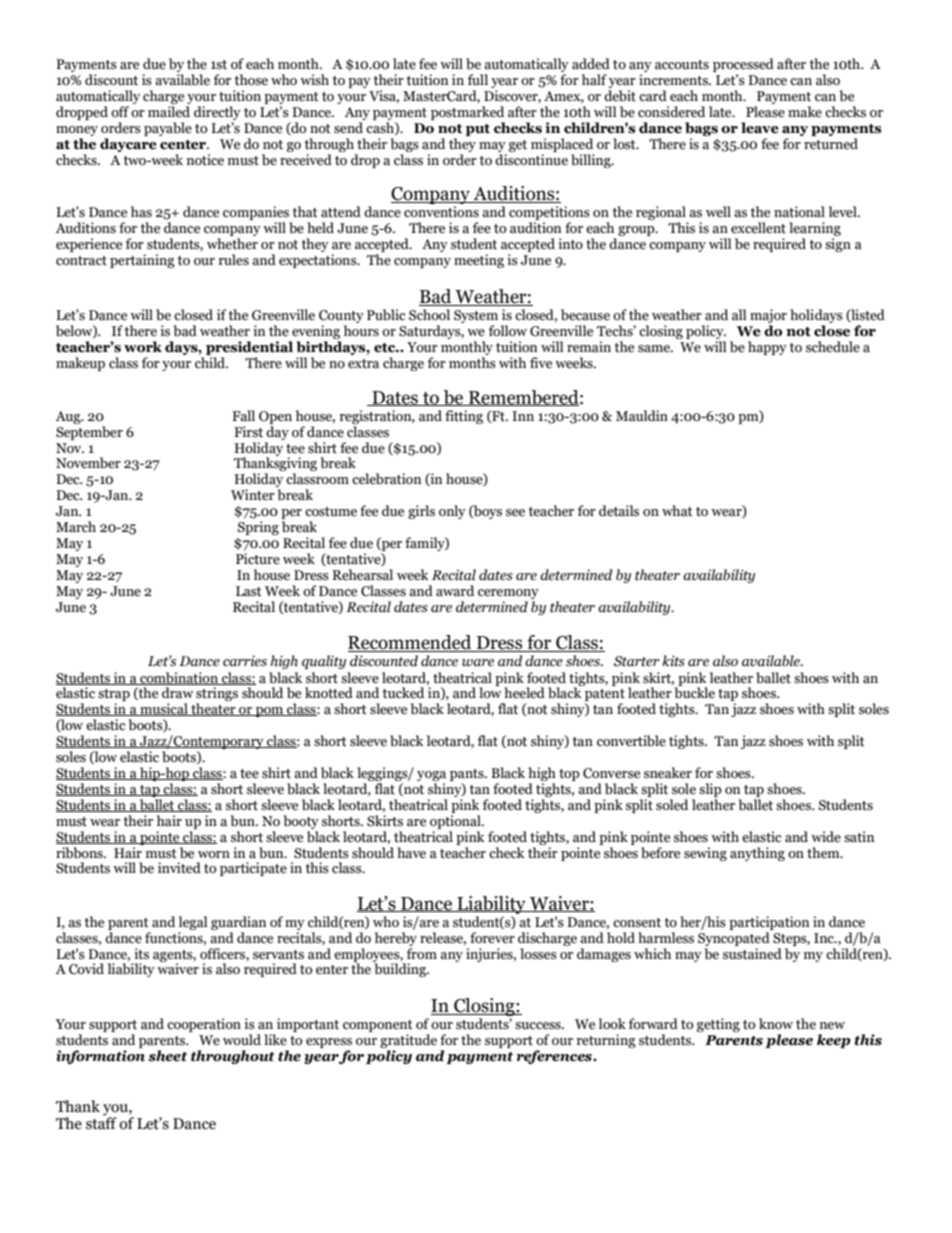 Image resolution: width=952 pixels, height=1233 pixels. What do you see at coordinates (478, 80) in the screenshot?
I see `full` at bounding box center [478, 80].
